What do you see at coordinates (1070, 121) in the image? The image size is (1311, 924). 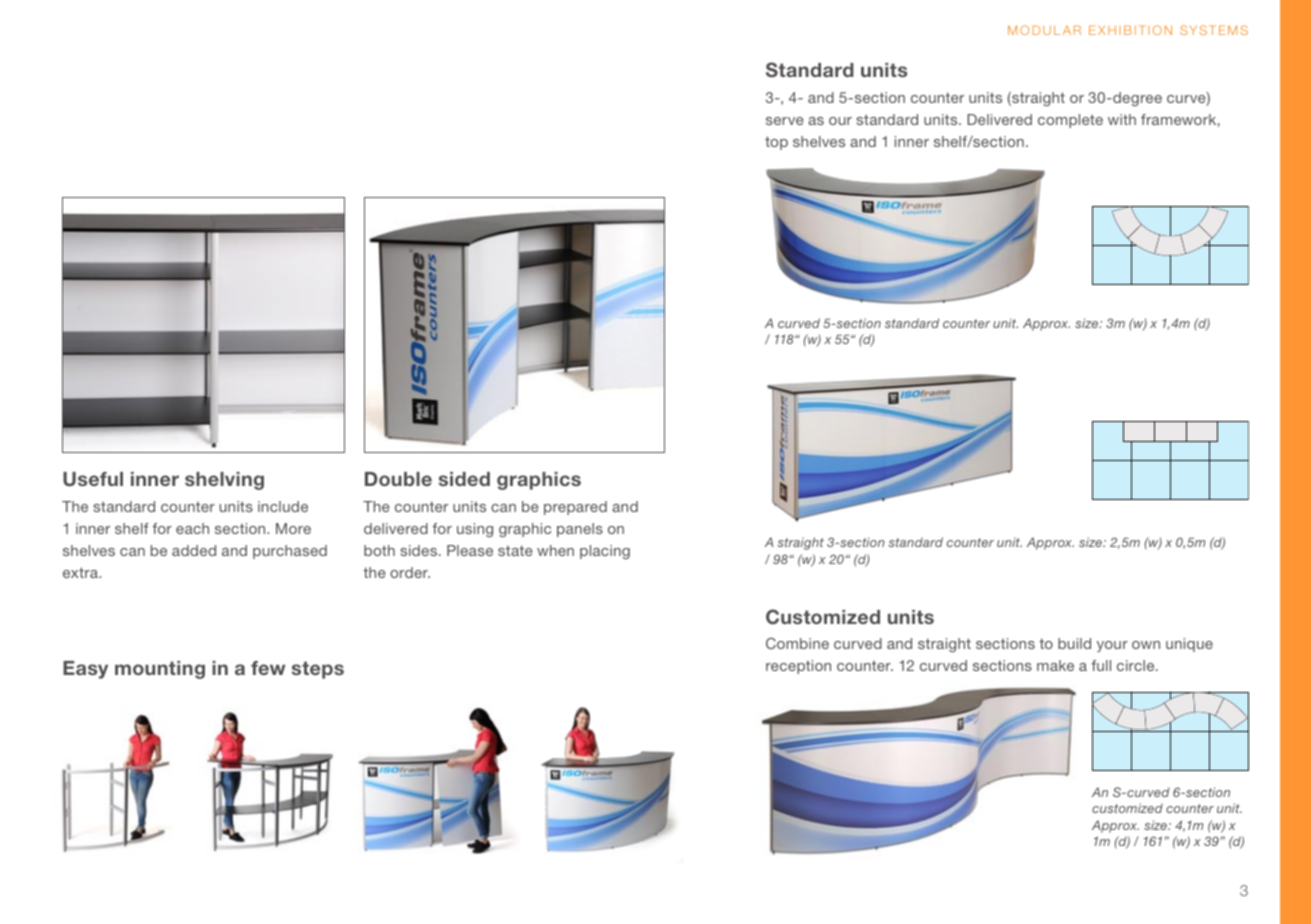 I see `complete` at bounding box center [1070, 121].
